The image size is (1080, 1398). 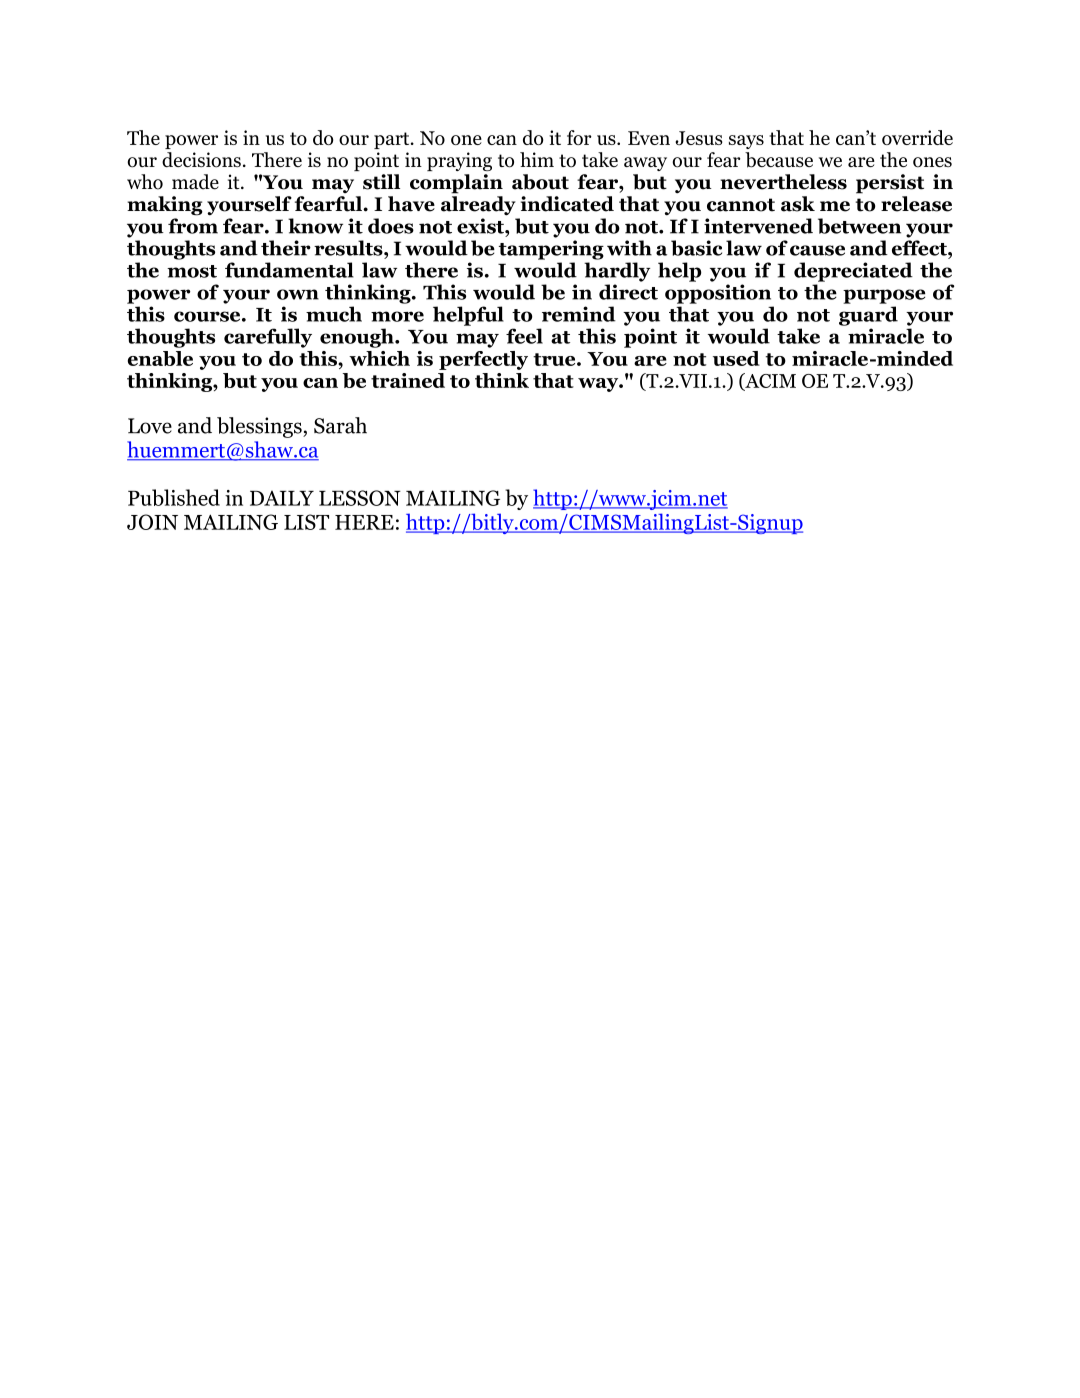 What do you see at coordinates (853, 272) in the page?
I see `depreciated` at bounding box center [853, 272].
